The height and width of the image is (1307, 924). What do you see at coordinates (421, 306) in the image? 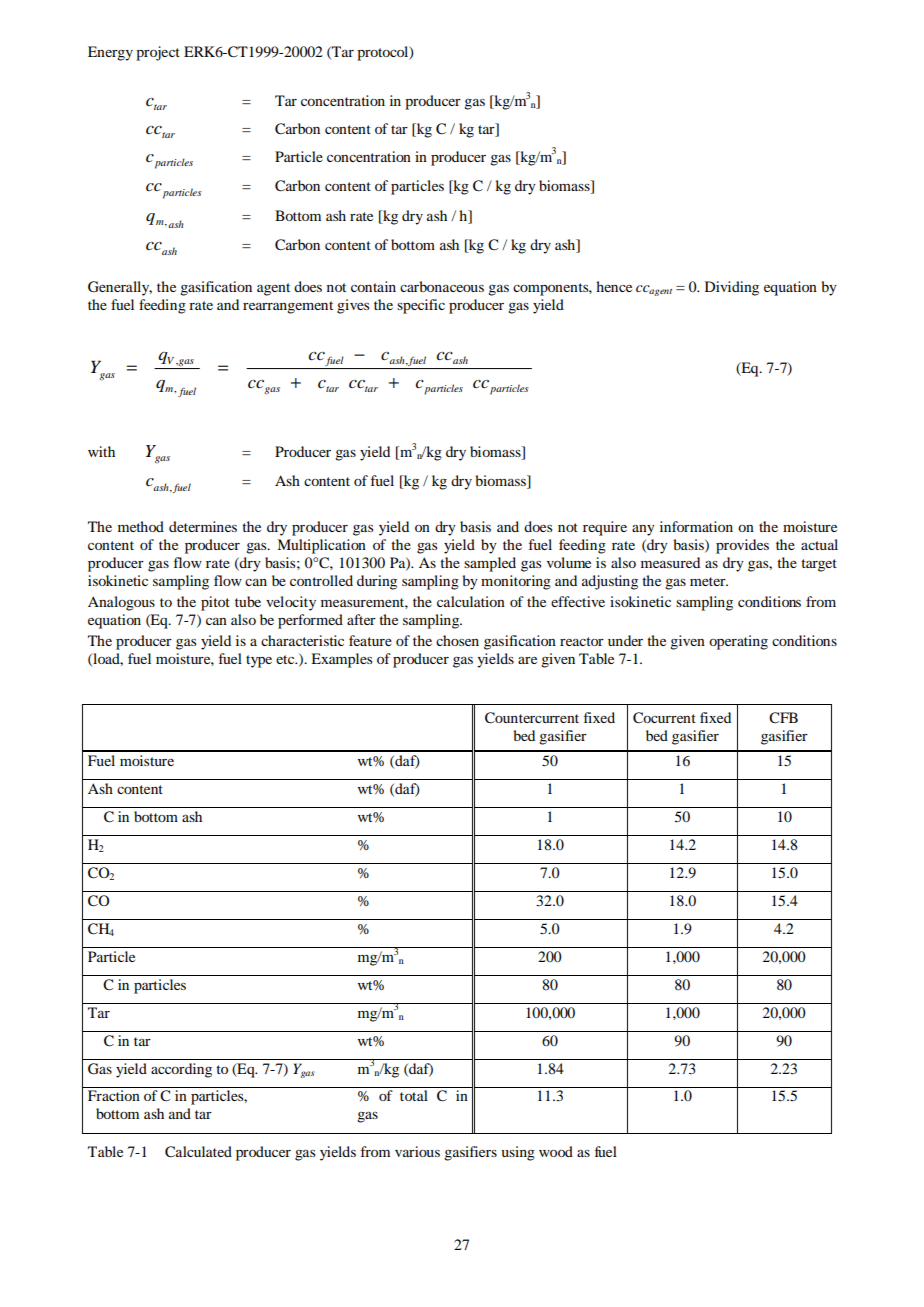
I see `specific` at bounding box center [421, 306].
